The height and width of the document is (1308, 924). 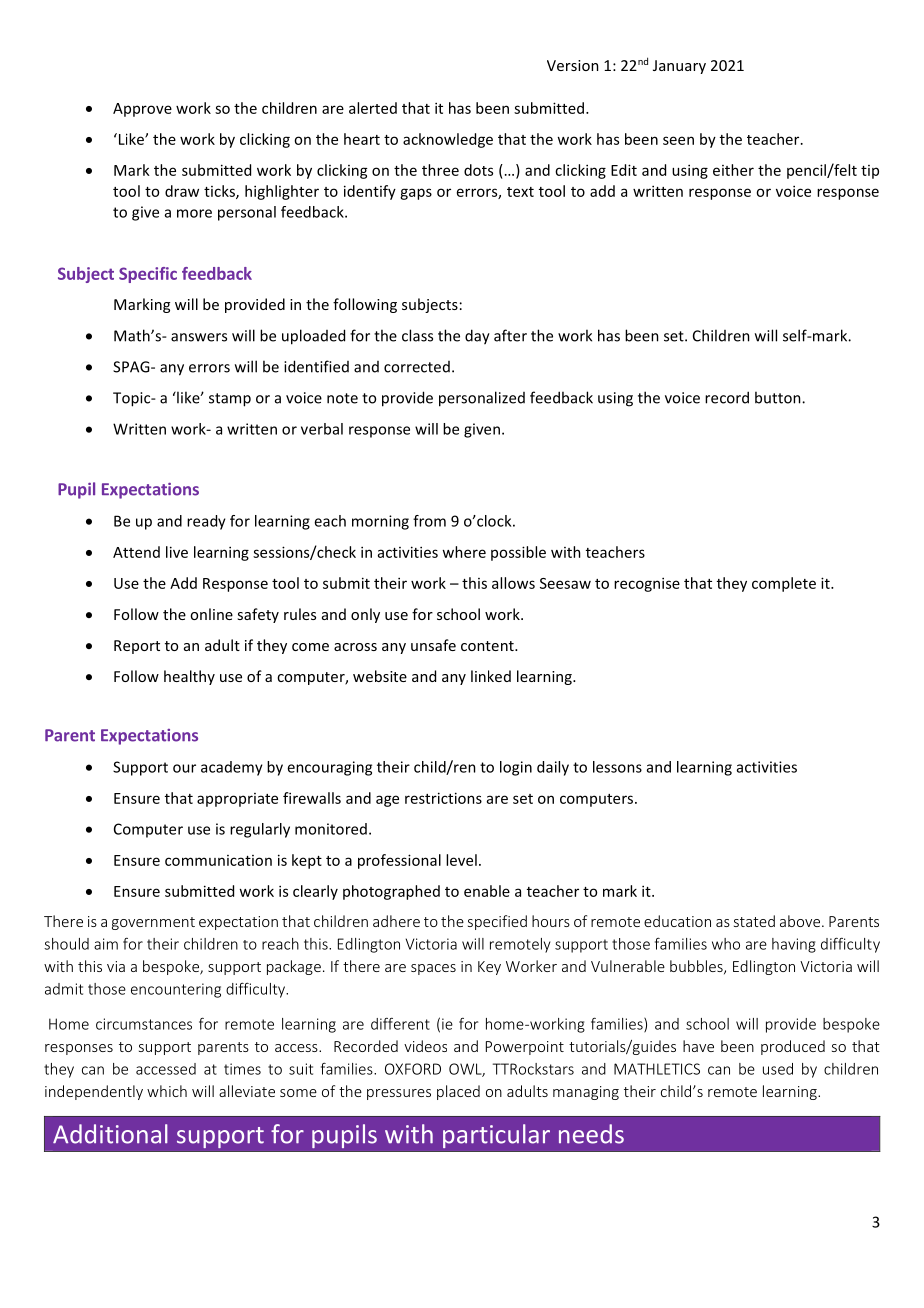 I want to click on complete, so click(x=784, y=584).
